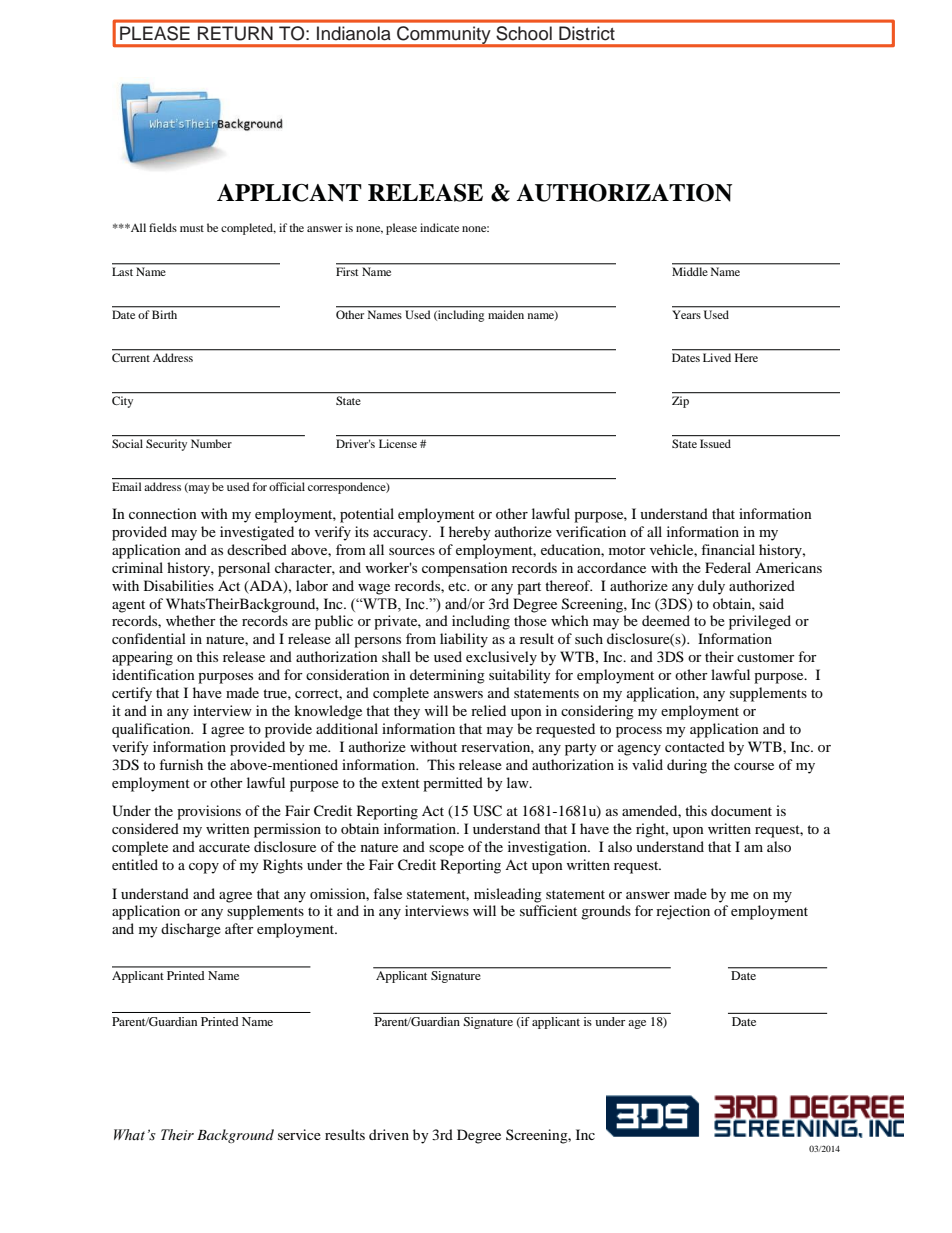 The height and width of the screenshot is (1233, 952). What do you see at coordinates (741, 810) in the screenshot?
I see `document` at bounding box center [741, 810].
